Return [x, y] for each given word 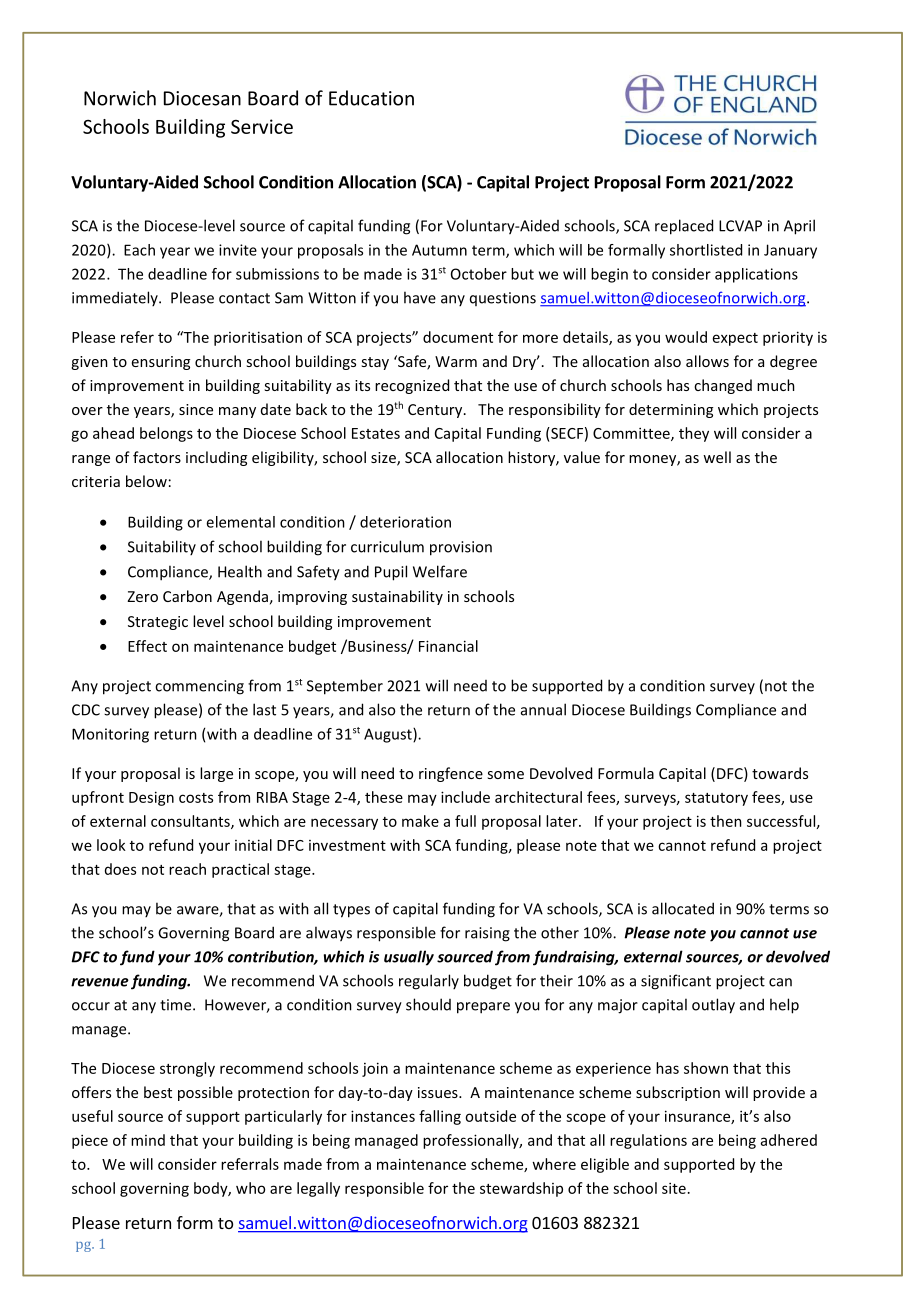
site [674, 1188]
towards [780, 773]
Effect [147, 646]
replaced [684, 227]
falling [440, 1117]
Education [371, 98]
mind [148, 1140]
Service [262, 126]
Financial [448, 646]
